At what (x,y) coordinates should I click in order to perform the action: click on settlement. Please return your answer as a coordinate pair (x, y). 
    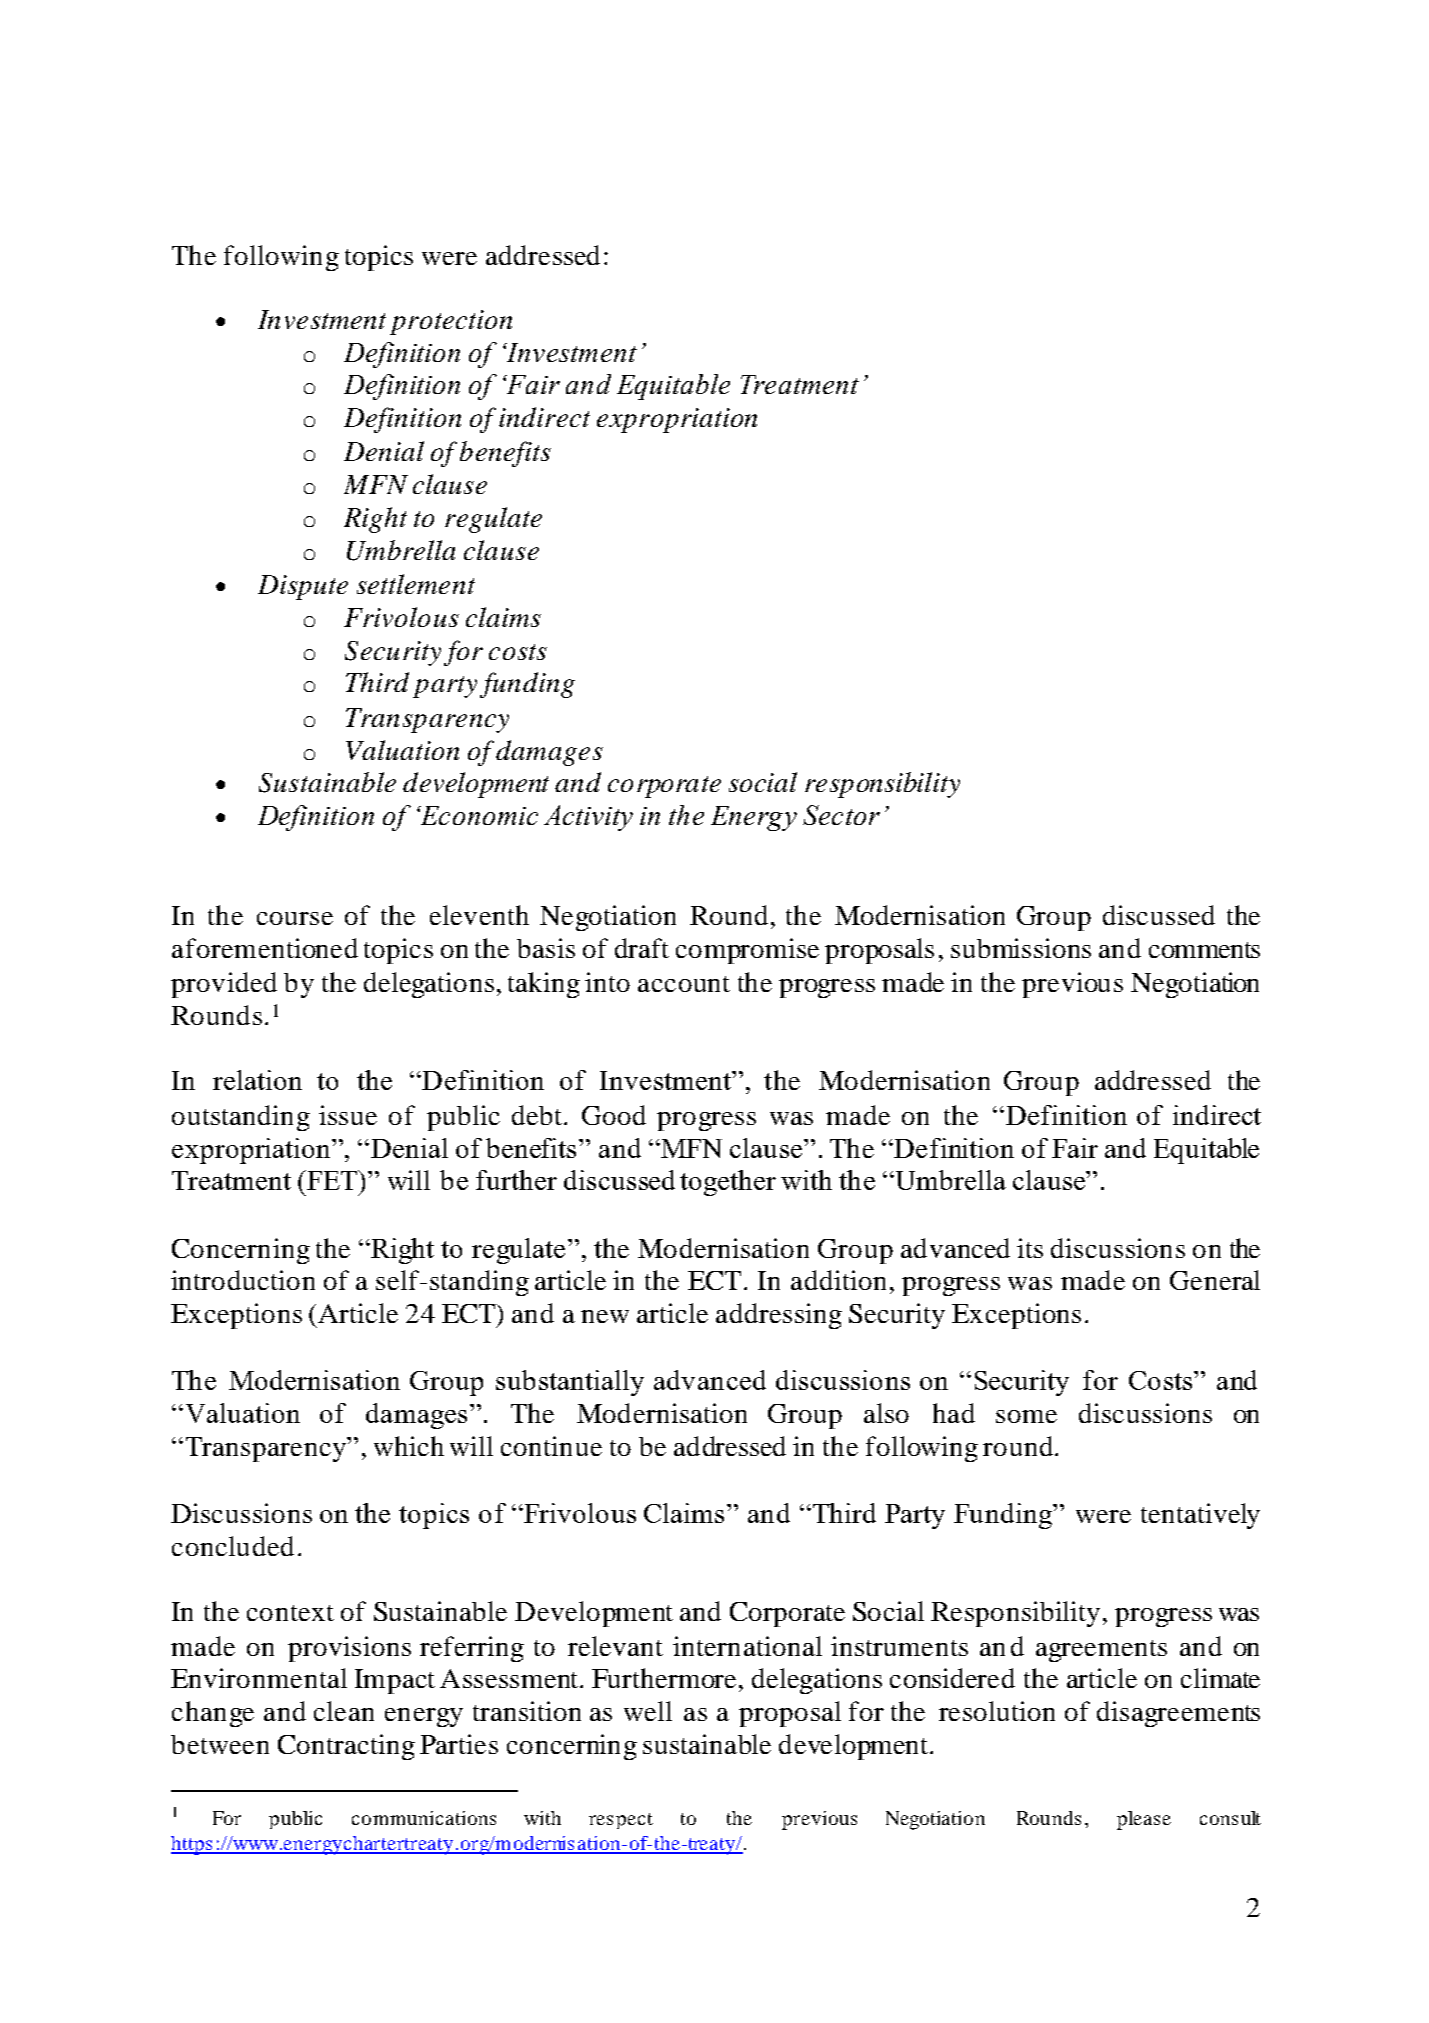
    Looking at the image, I should click on (416, 584).
